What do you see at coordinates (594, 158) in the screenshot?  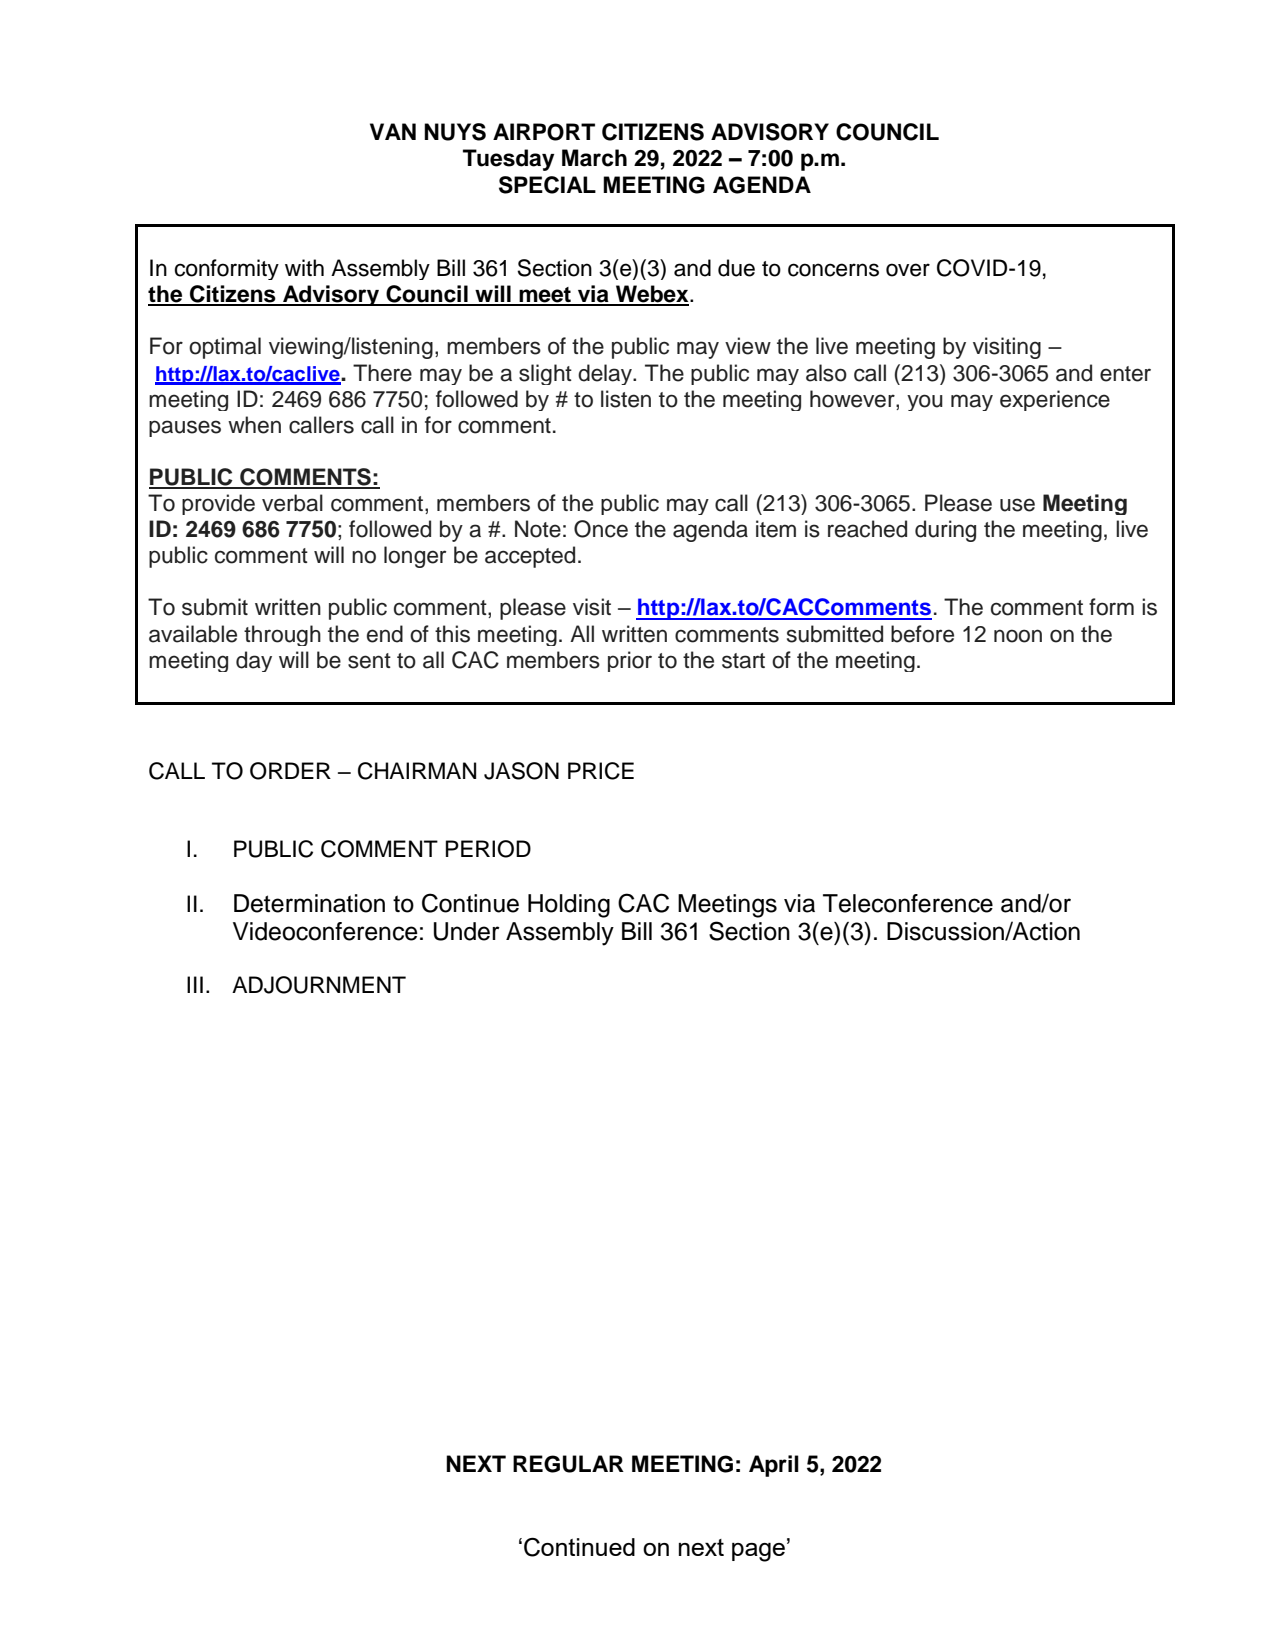 I see `March` at bounding box center [594, 158].
